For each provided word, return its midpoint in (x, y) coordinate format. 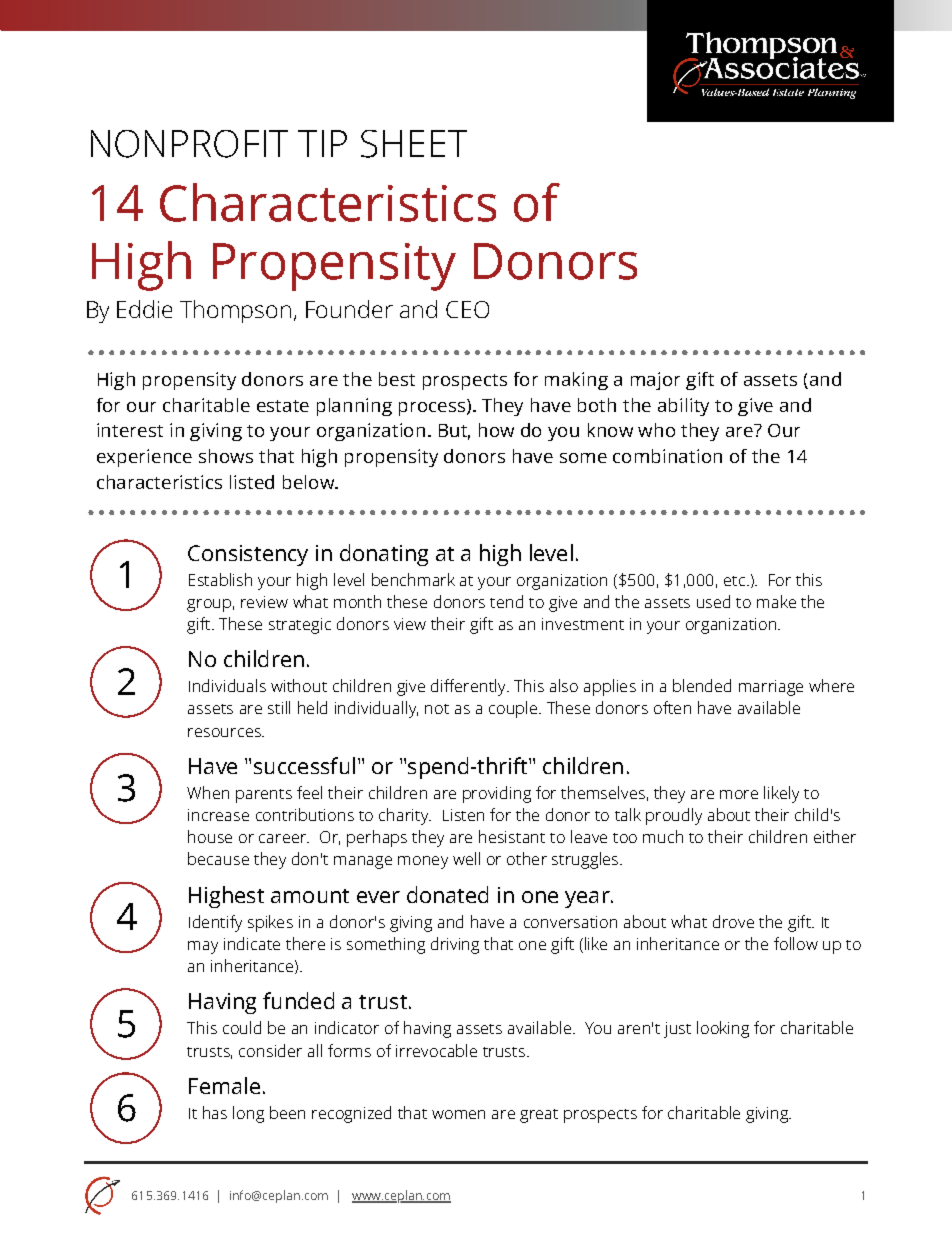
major (655, 381)
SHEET (414, 144)
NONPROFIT (189, 144)
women (458, 1114)
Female (224, 1085)
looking (723, 1029)
